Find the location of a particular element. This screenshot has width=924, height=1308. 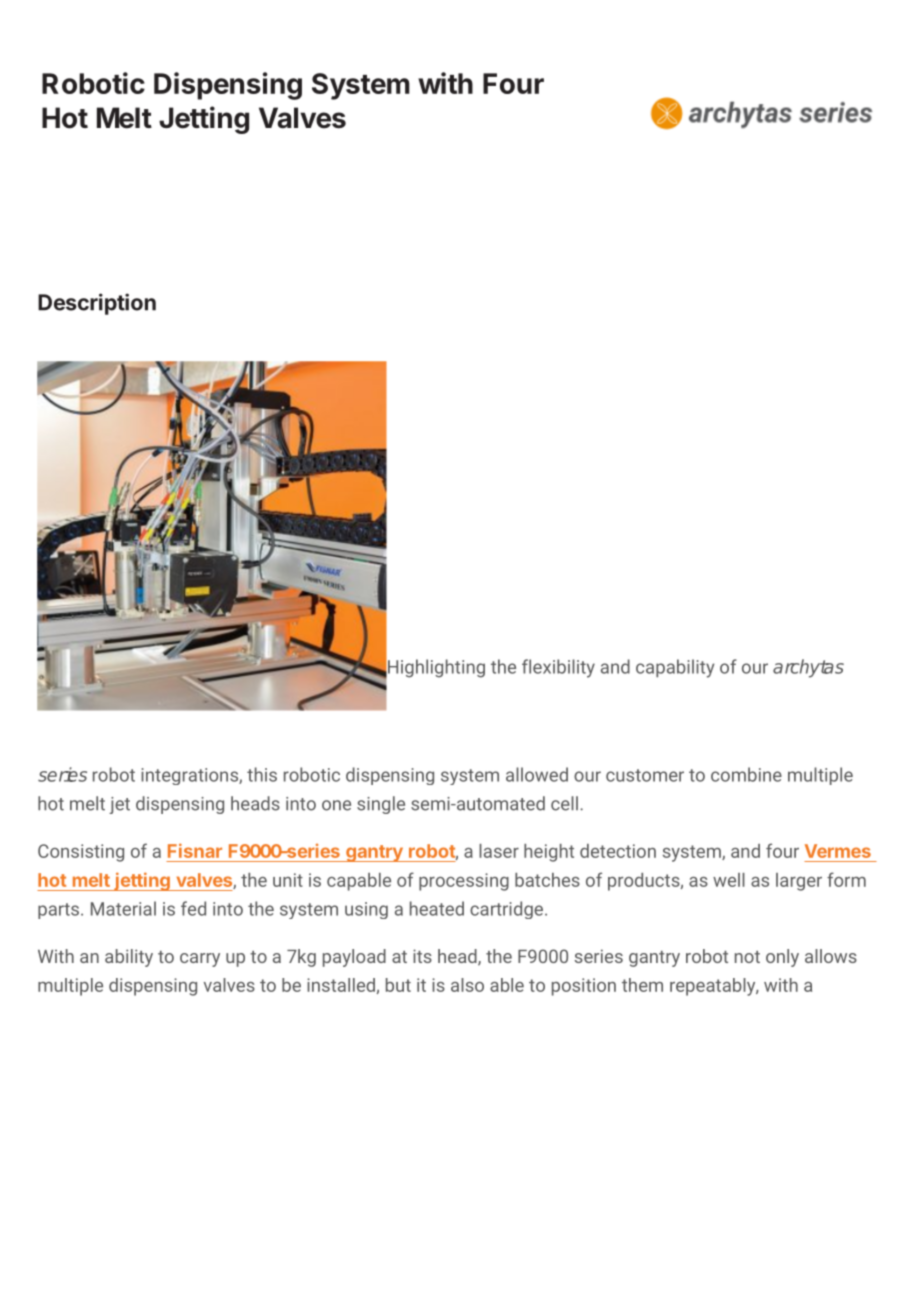

combine is located at coordinates (746, 774).
